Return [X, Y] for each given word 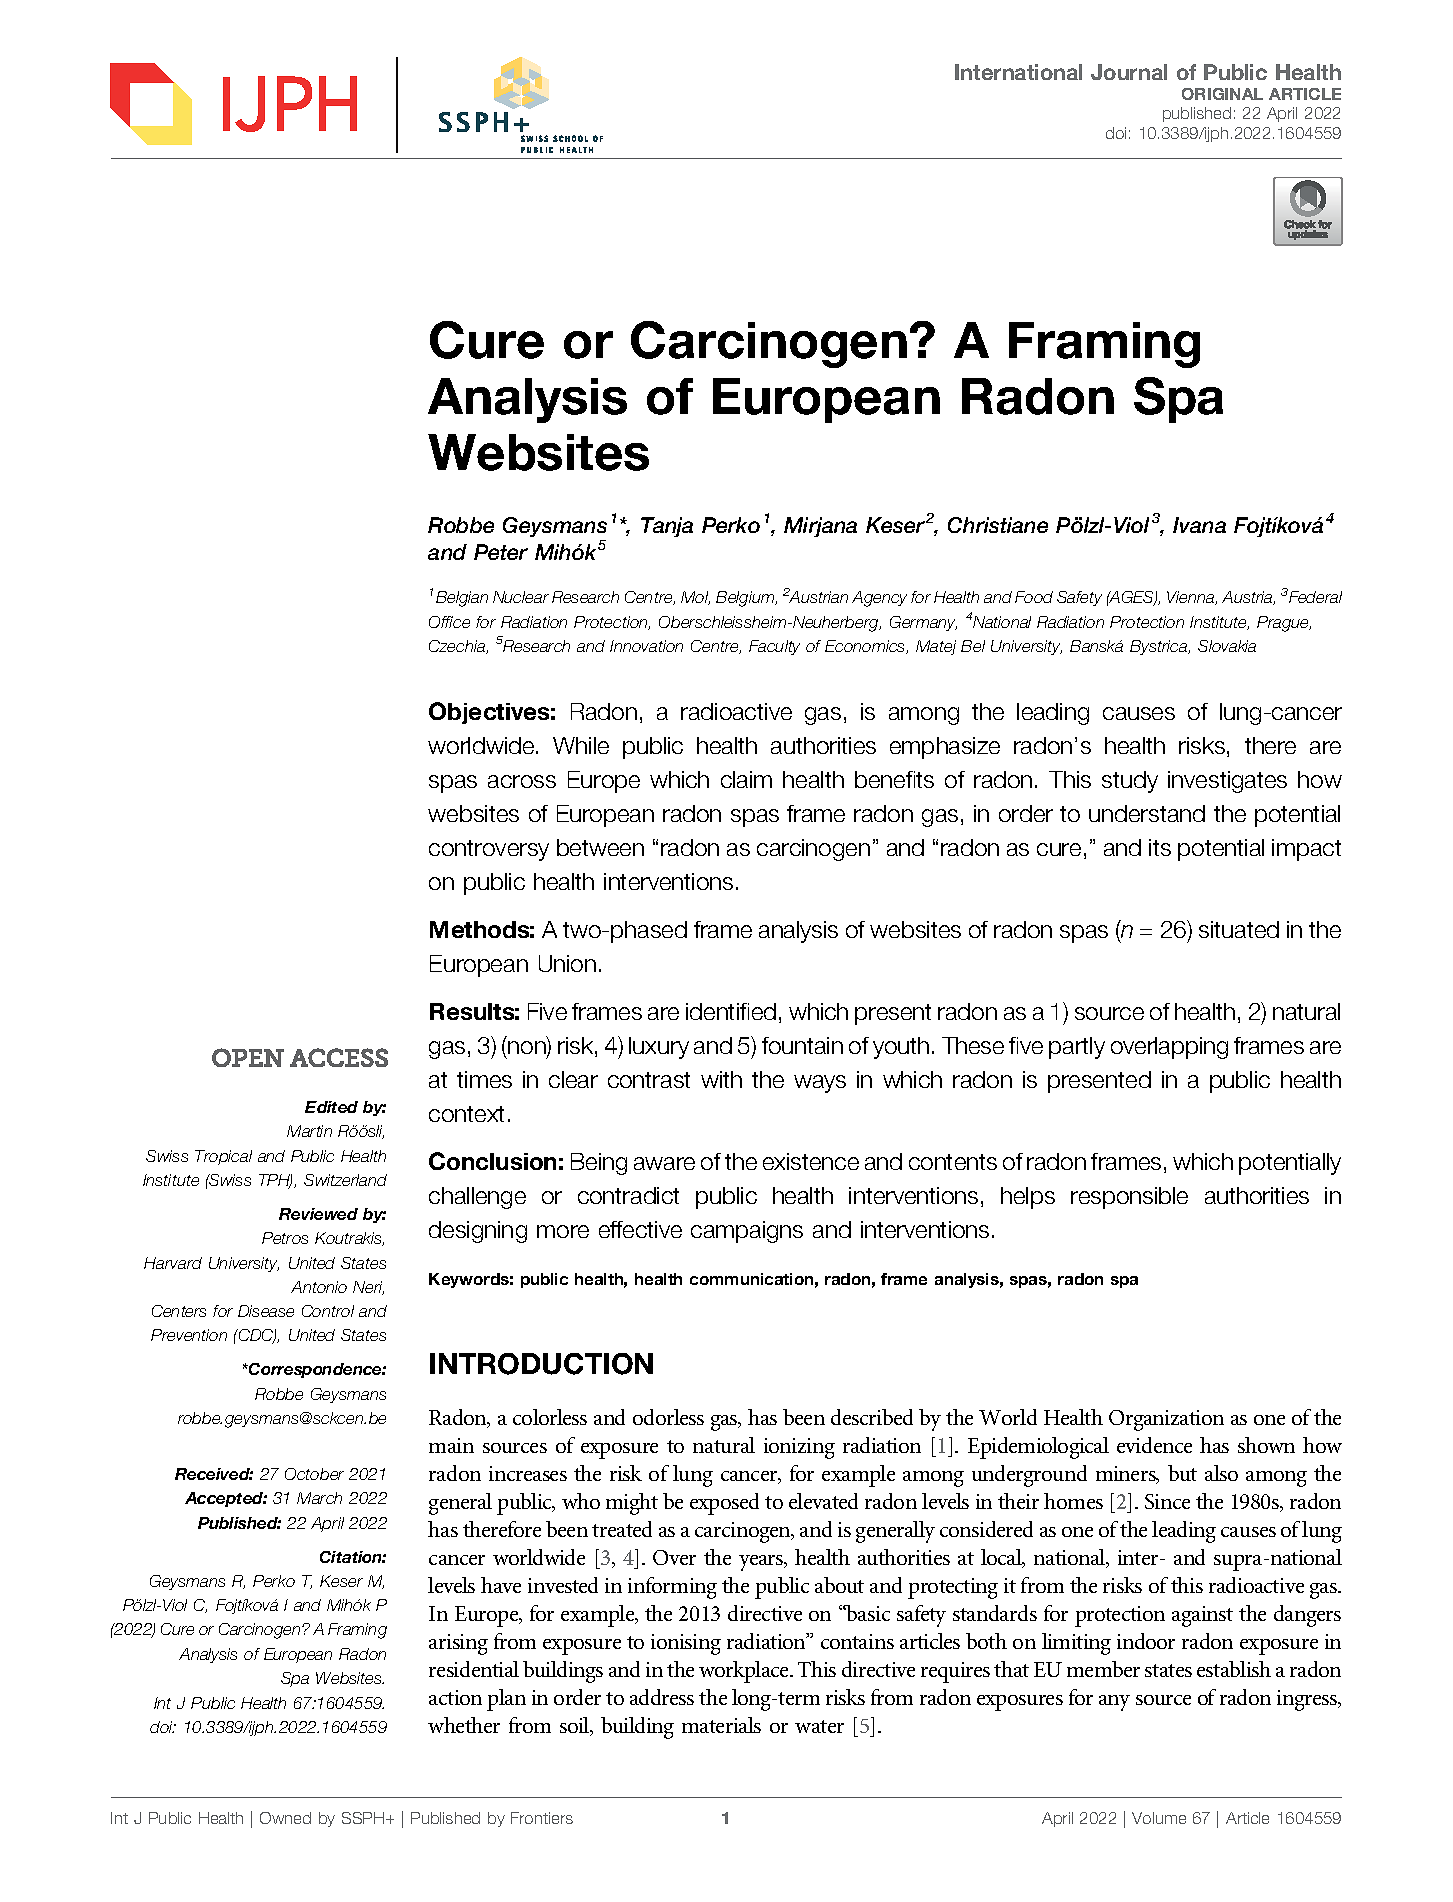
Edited [331, 1107]
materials [721, 1725]
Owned [285, 1818]
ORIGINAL [1222, 94]
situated [1239, 929]
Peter [501, 552]
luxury [659, 1048]
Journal [1129, 72]
